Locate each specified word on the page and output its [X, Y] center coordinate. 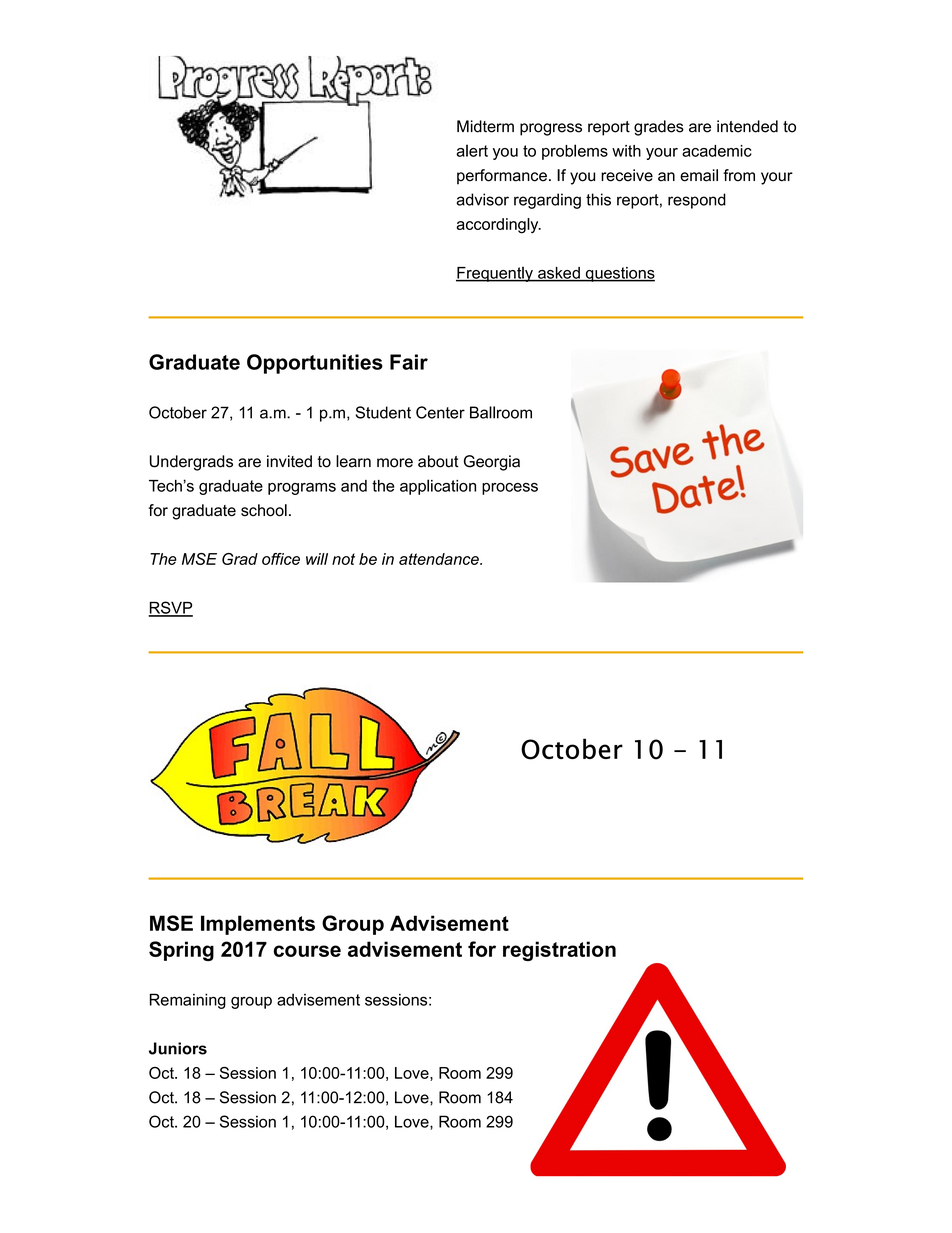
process [510, 489]
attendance [440, 559]
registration [559, 951]
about [438, 461]
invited [289, 461]
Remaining [188, 1001]
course [307, 951]
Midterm [485, 126]
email [699, 175]
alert [472, 150]
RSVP [170, 608]
